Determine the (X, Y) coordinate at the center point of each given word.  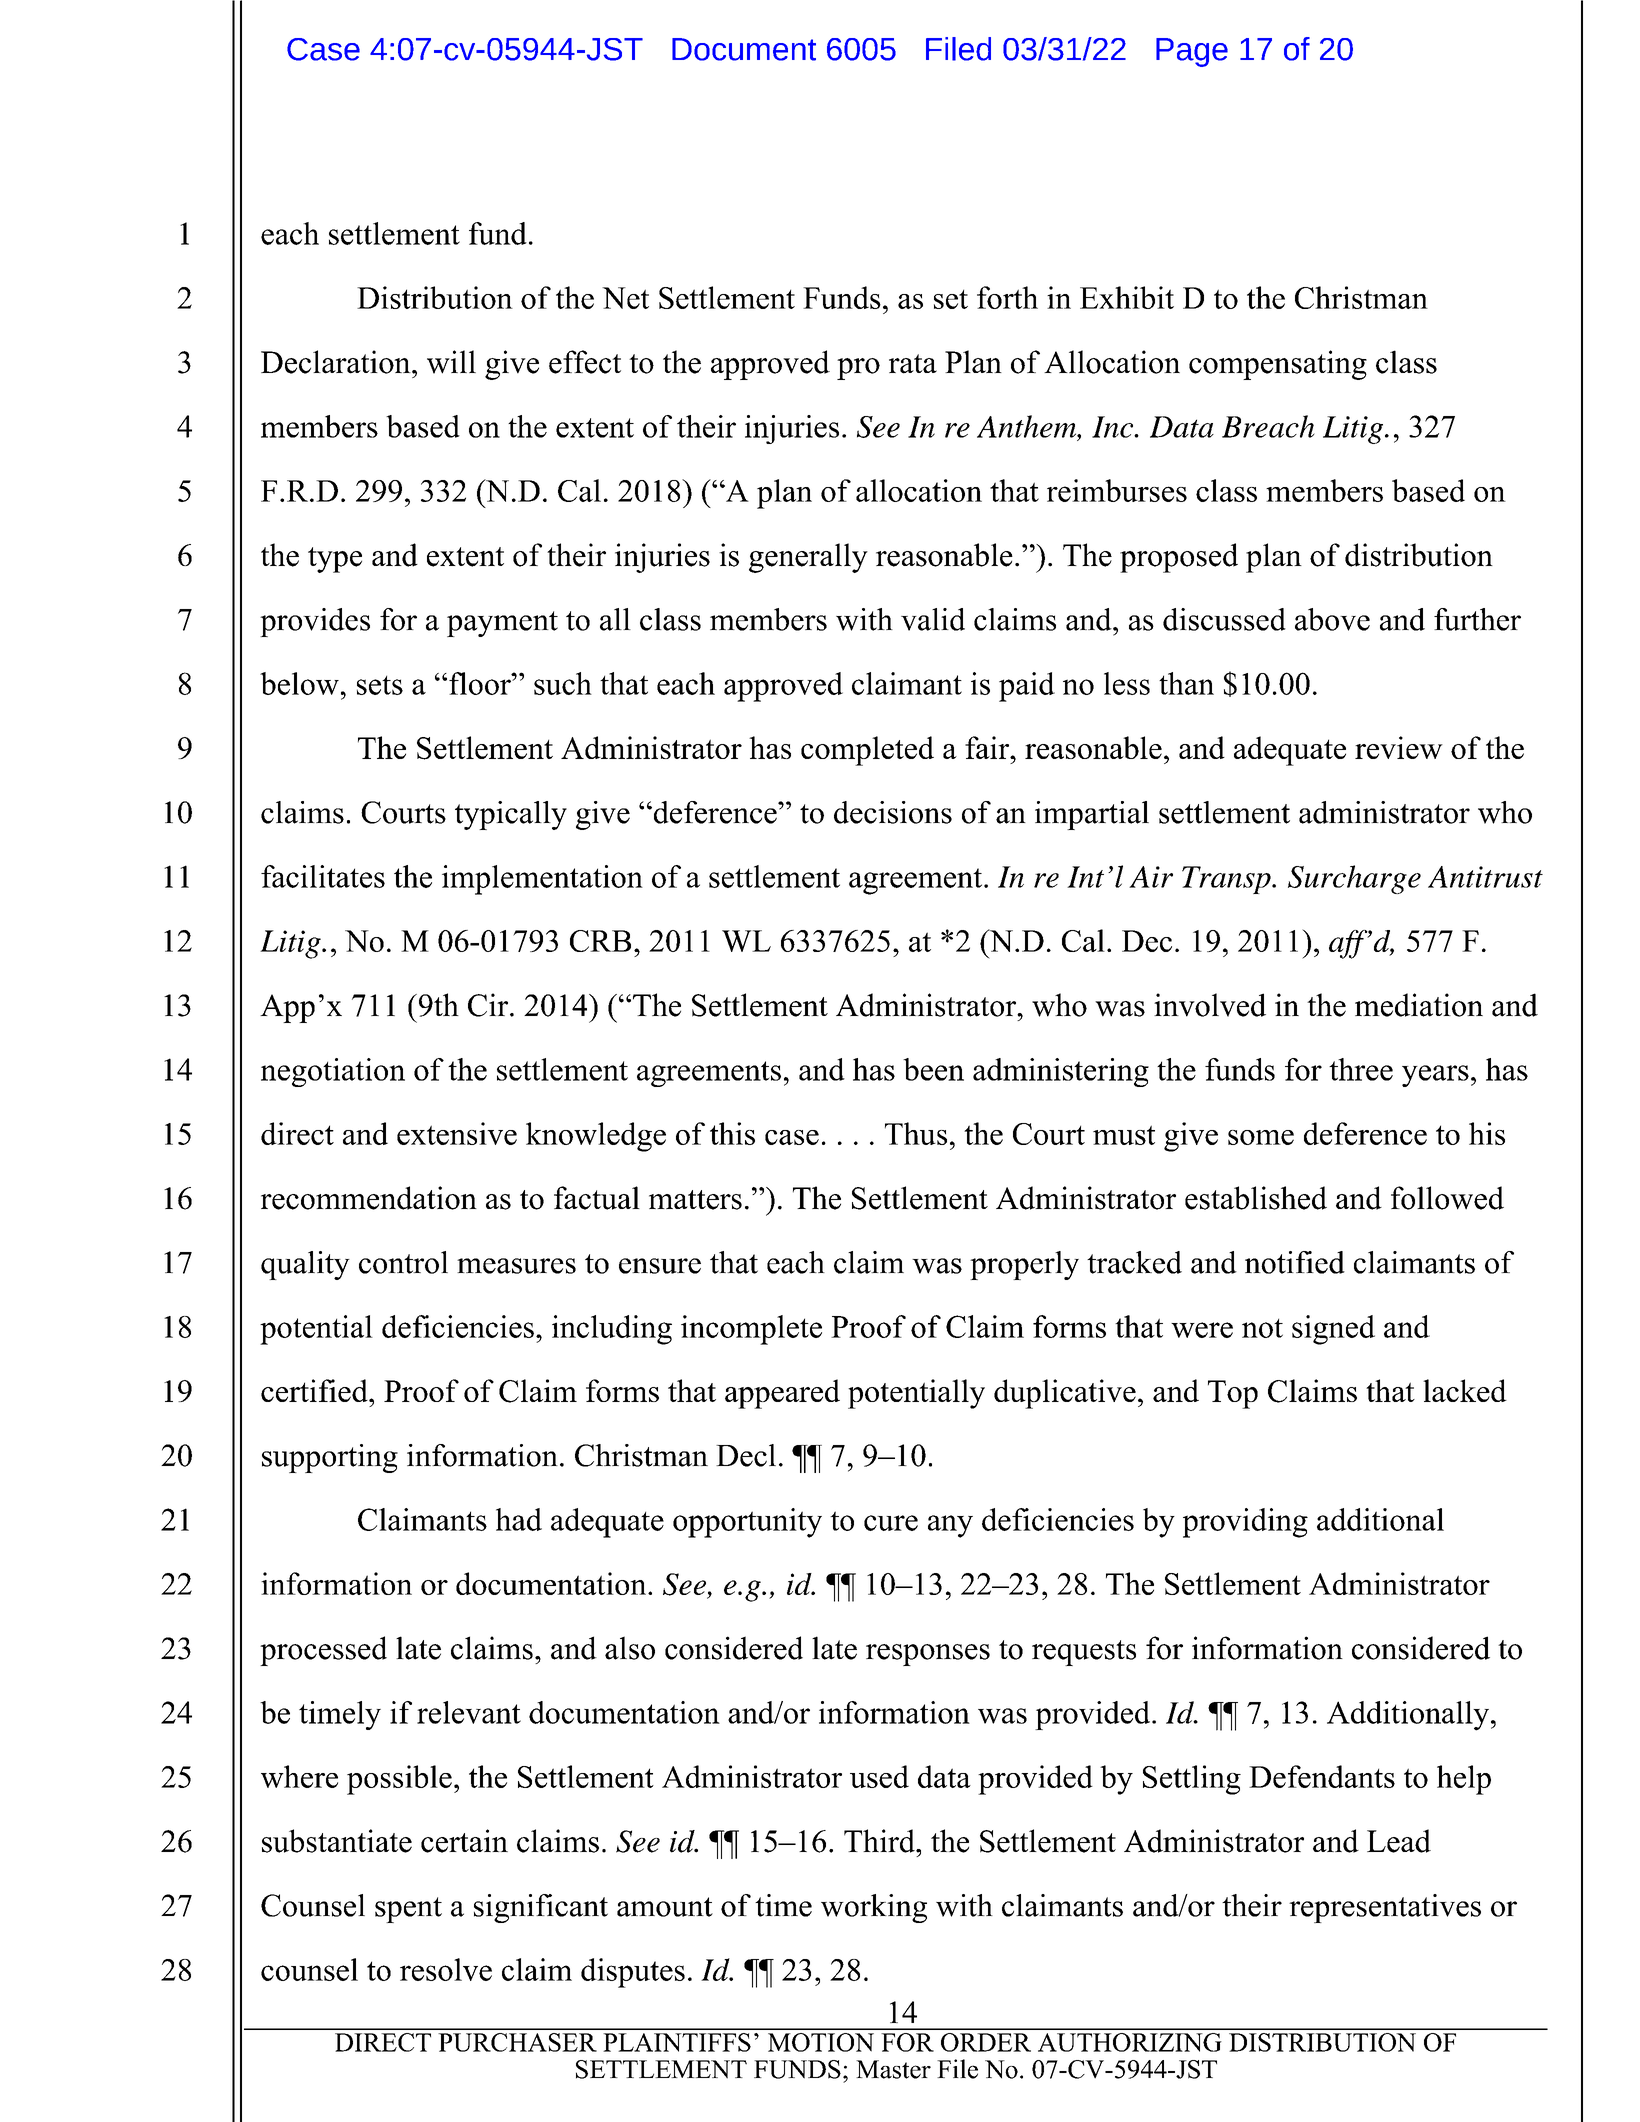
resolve (446, 1969)
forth (1007, 297)
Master (893, 2069)
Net (625, 298)
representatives (1385, 1908)
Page (1192, 52)
